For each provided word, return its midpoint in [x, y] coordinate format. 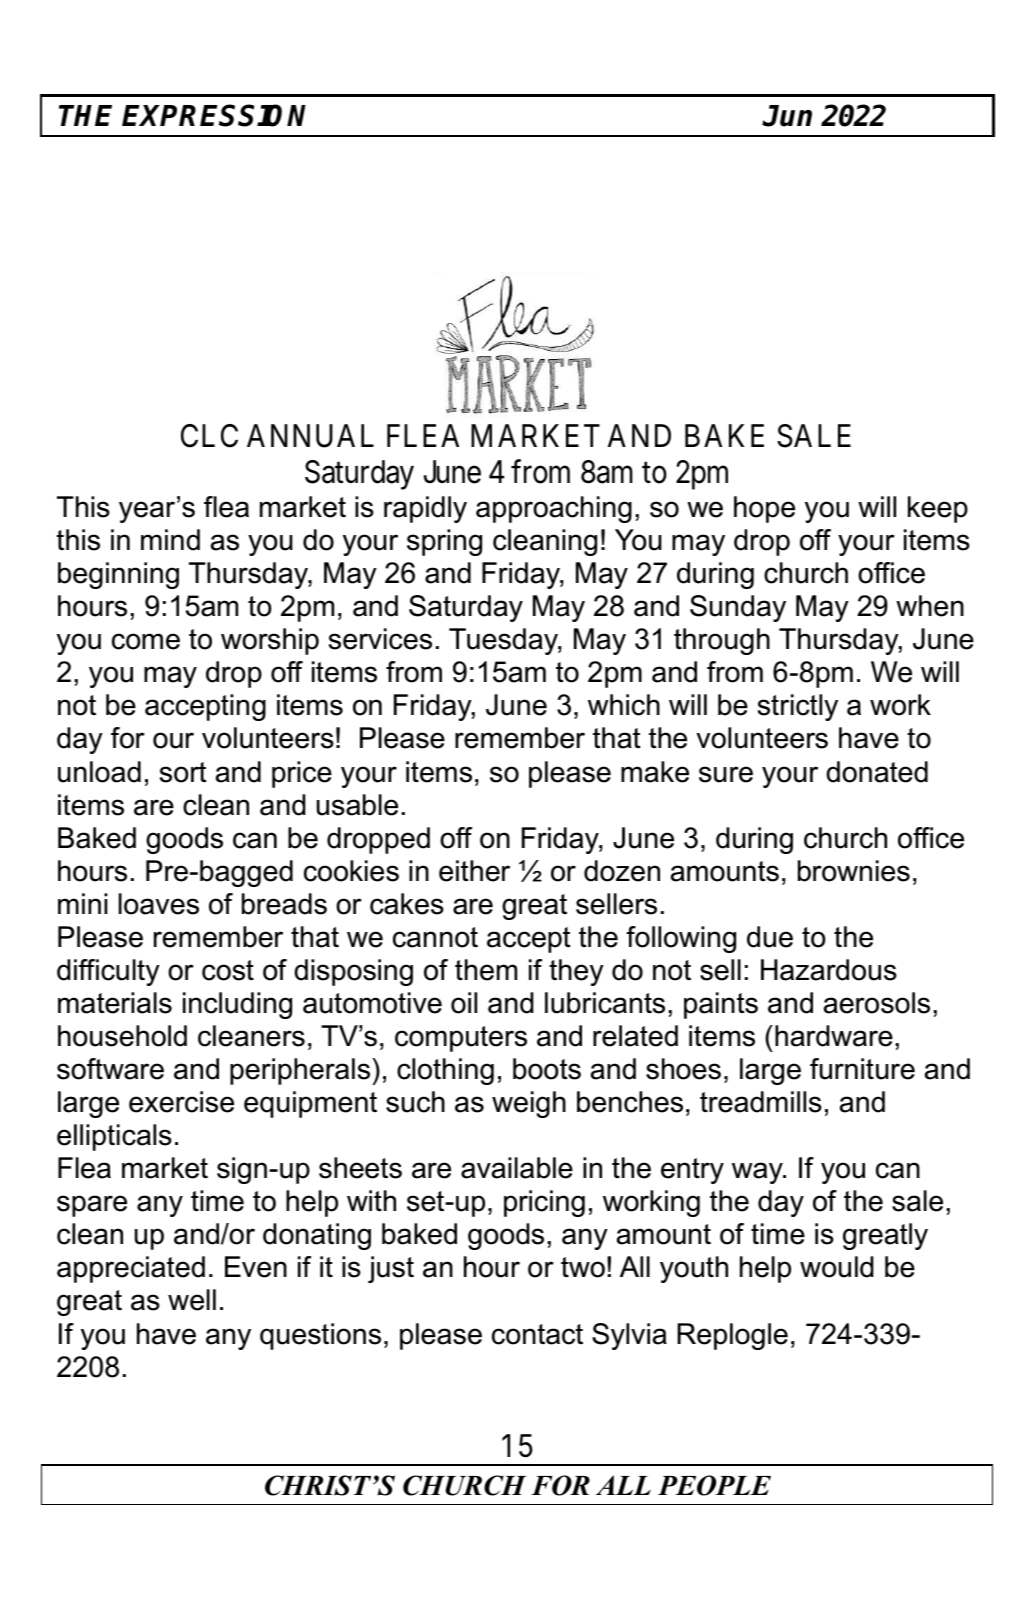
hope [764, 509]
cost [228, 970]
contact [537, 1334]
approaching [554, 509]
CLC [209, 436]
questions [320, 1336]
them [486, 970]
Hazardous [829, 970]
